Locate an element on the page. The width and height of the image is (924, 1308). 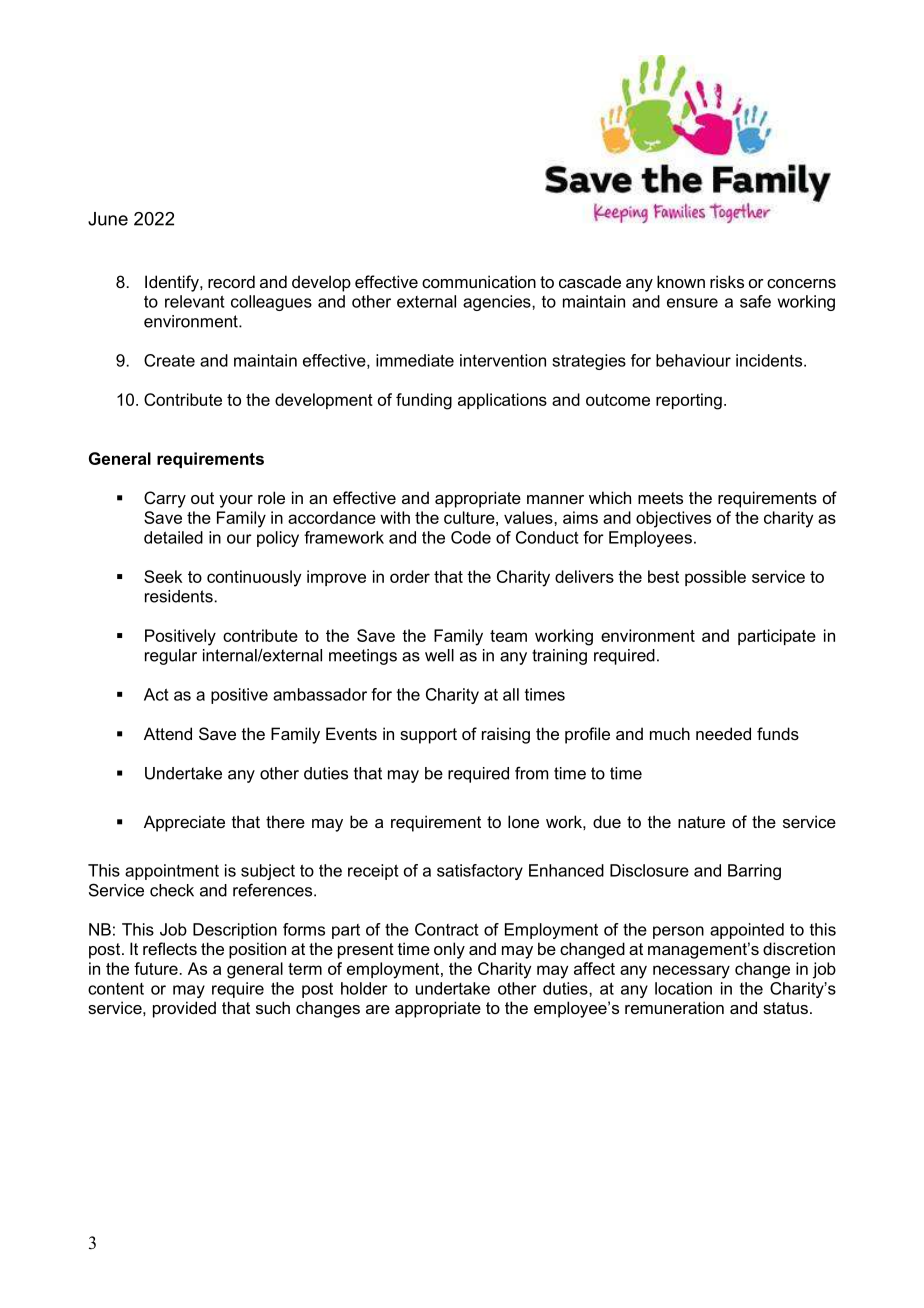
risks is located at coordinates (727, 281).
